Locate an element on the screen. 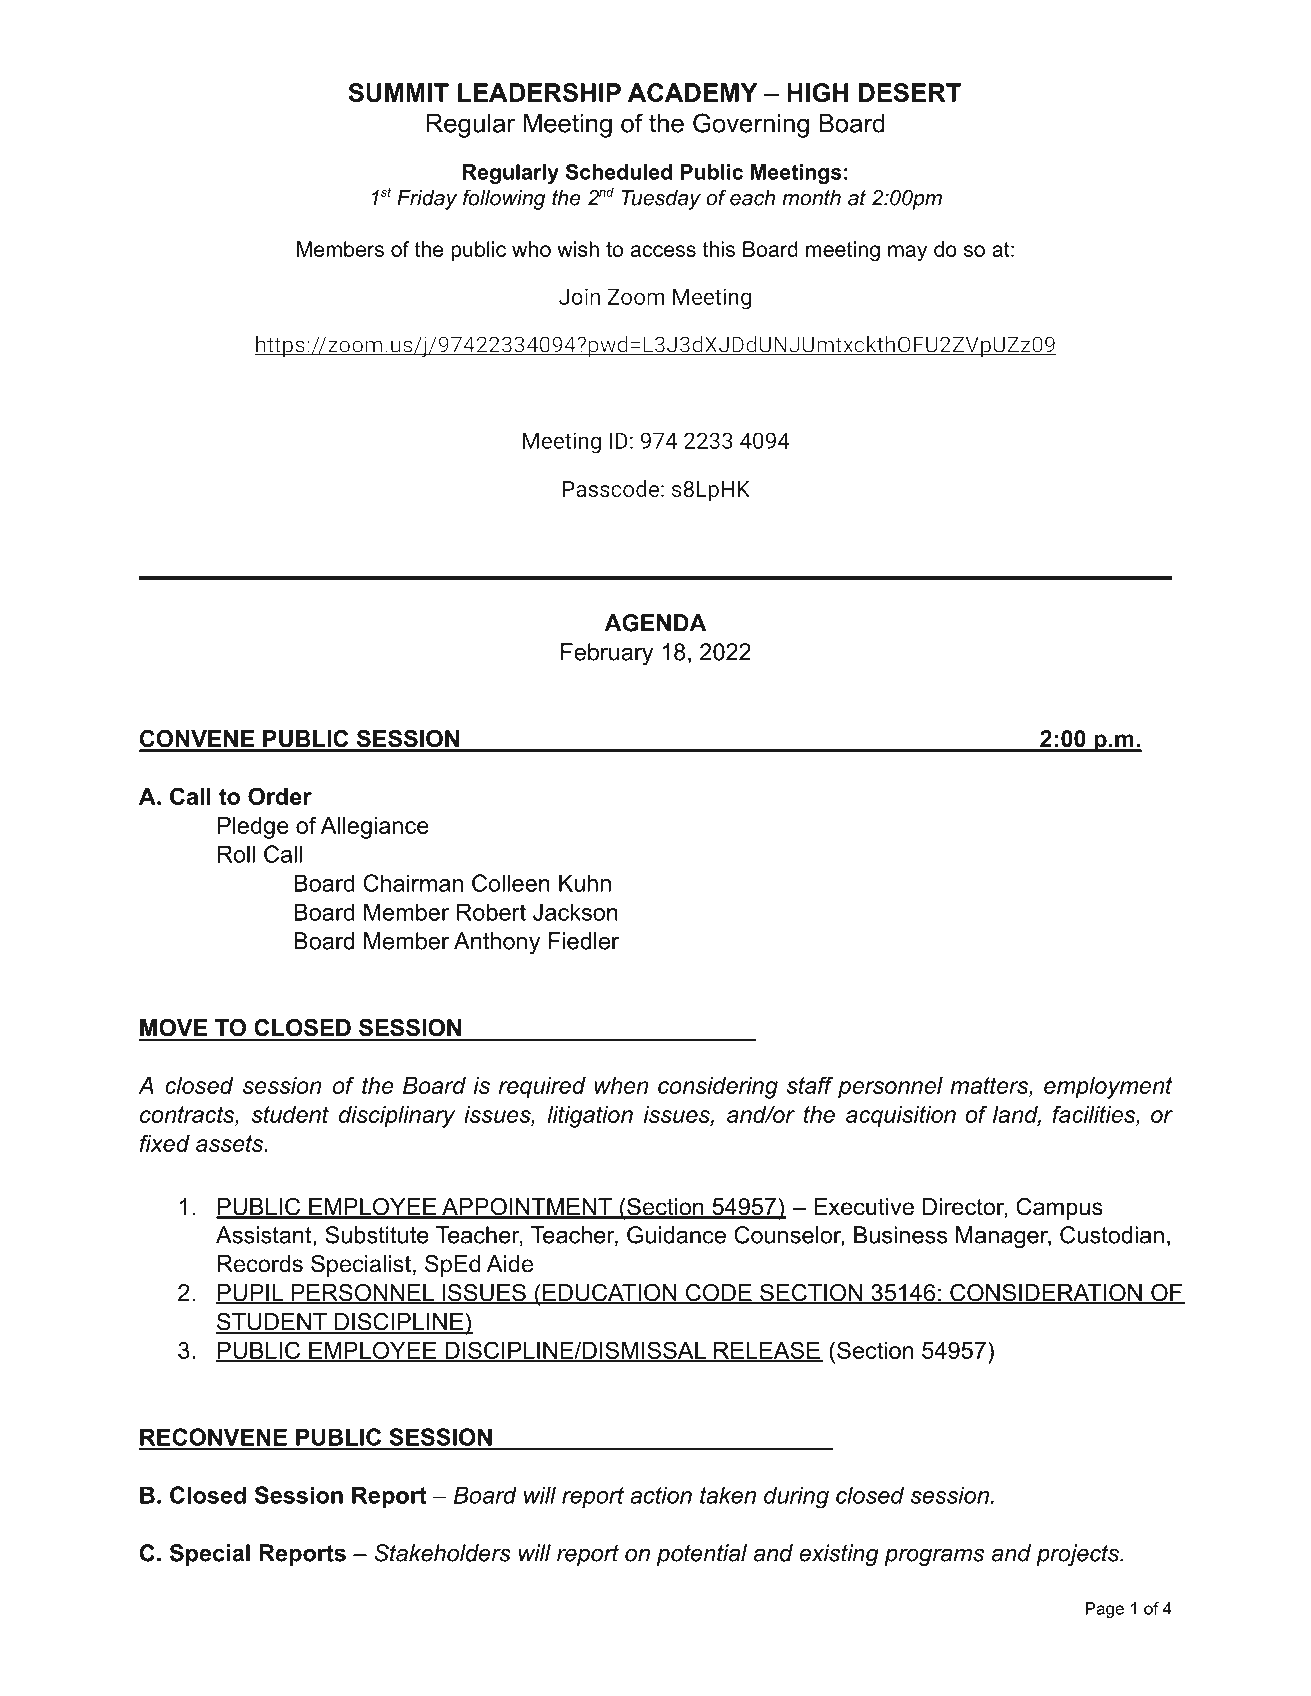 The height and width of the screenshot is (1696, 1311). programs is located at coordinates (934, 1557).
